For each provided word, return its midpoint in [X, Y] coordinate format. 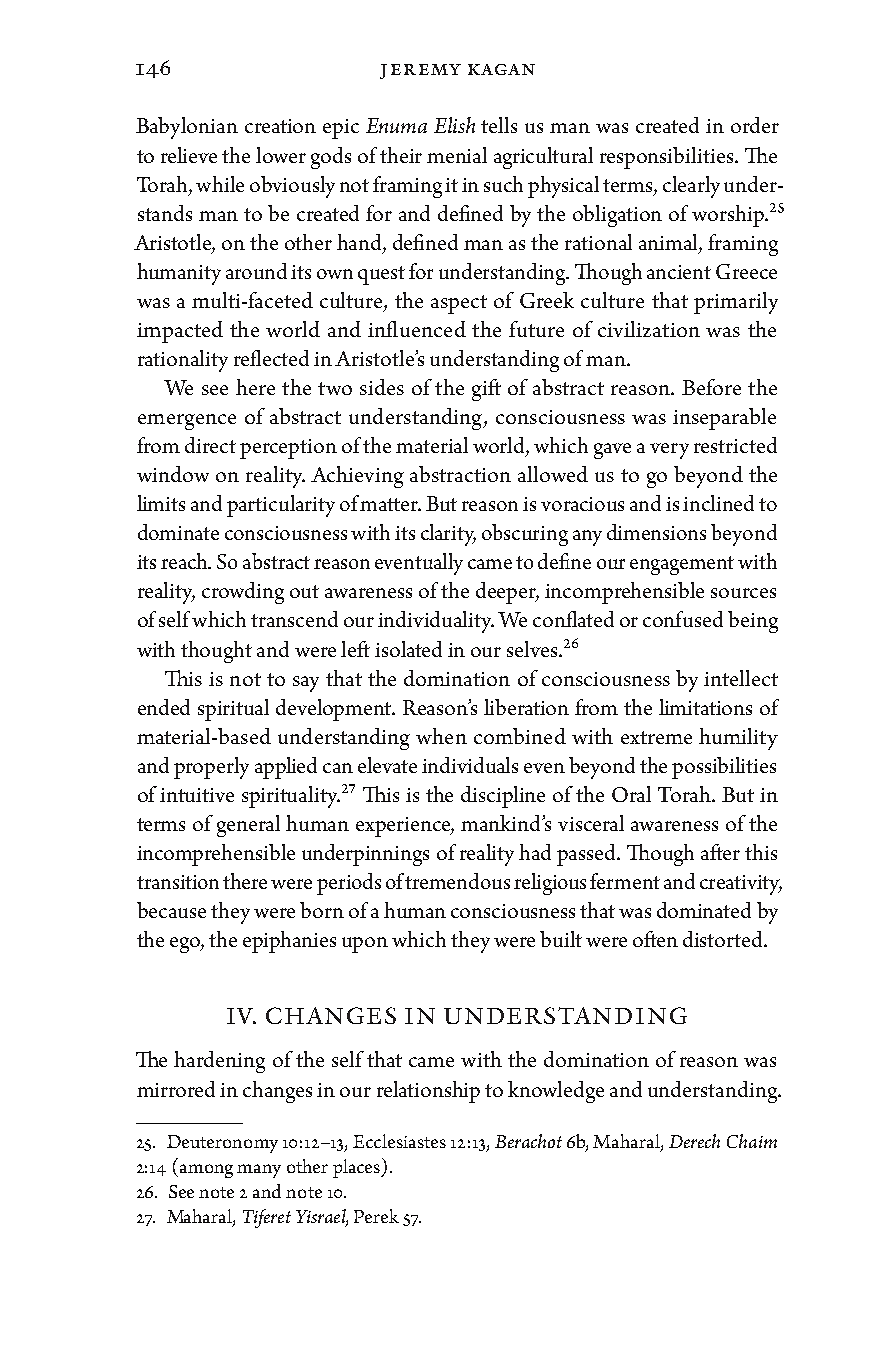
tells [499, 125]
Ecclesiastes [399, 1141]
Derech [694, 1141]
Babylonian [187, 128]
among [206, 1171]
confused [683, 619]
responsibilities [668, 158]
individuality [436, 622]
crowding [243, 593]
